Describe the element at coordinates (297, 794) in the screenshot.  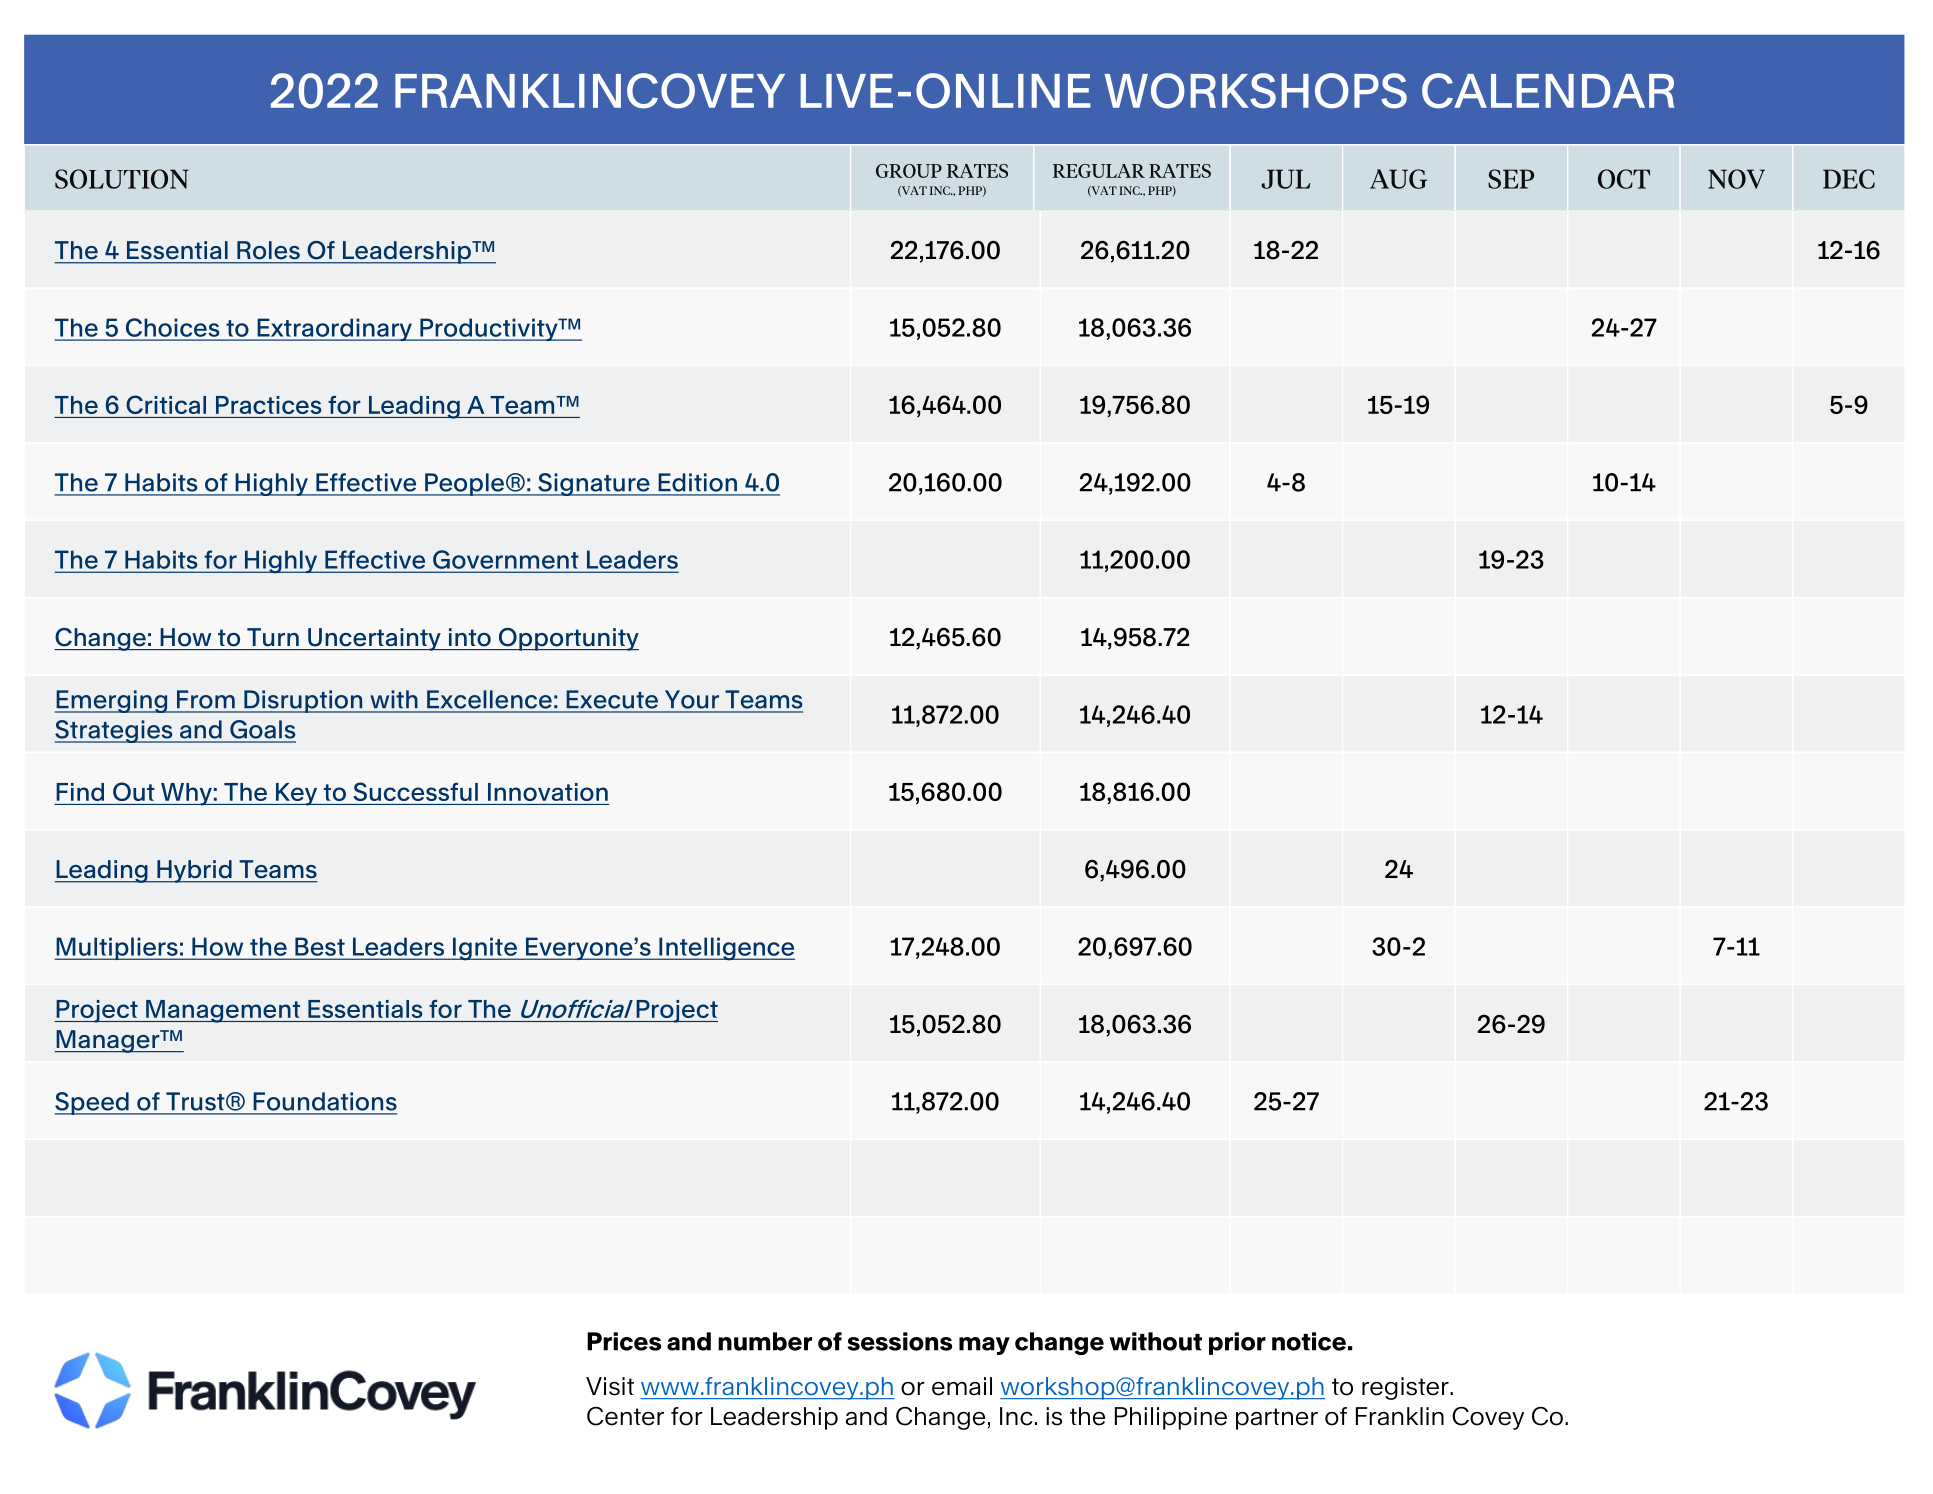
I see `Key` at that location.
